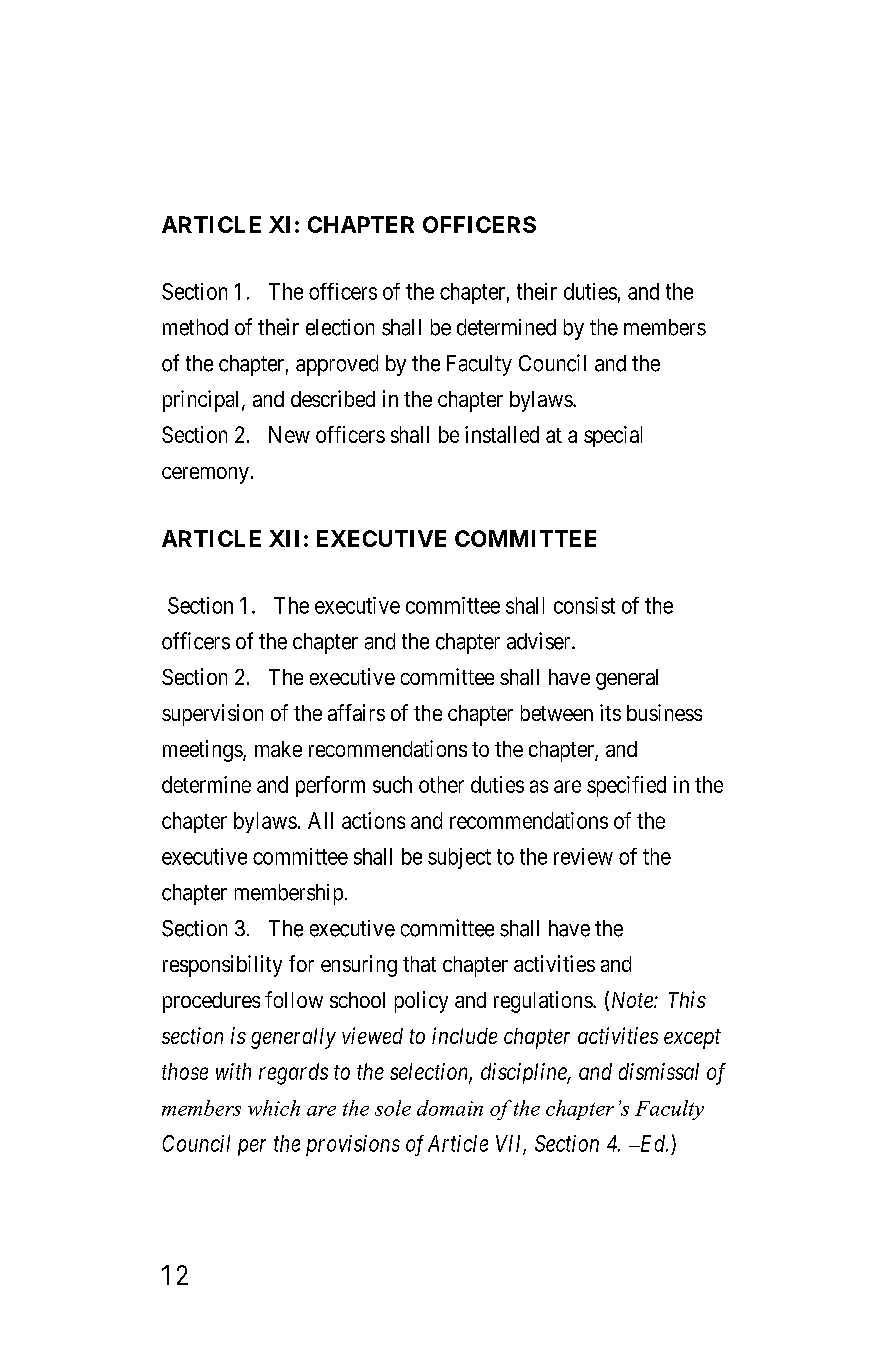 This document has width=887, height=1372. I want to click on approved, so click(337, 365).
